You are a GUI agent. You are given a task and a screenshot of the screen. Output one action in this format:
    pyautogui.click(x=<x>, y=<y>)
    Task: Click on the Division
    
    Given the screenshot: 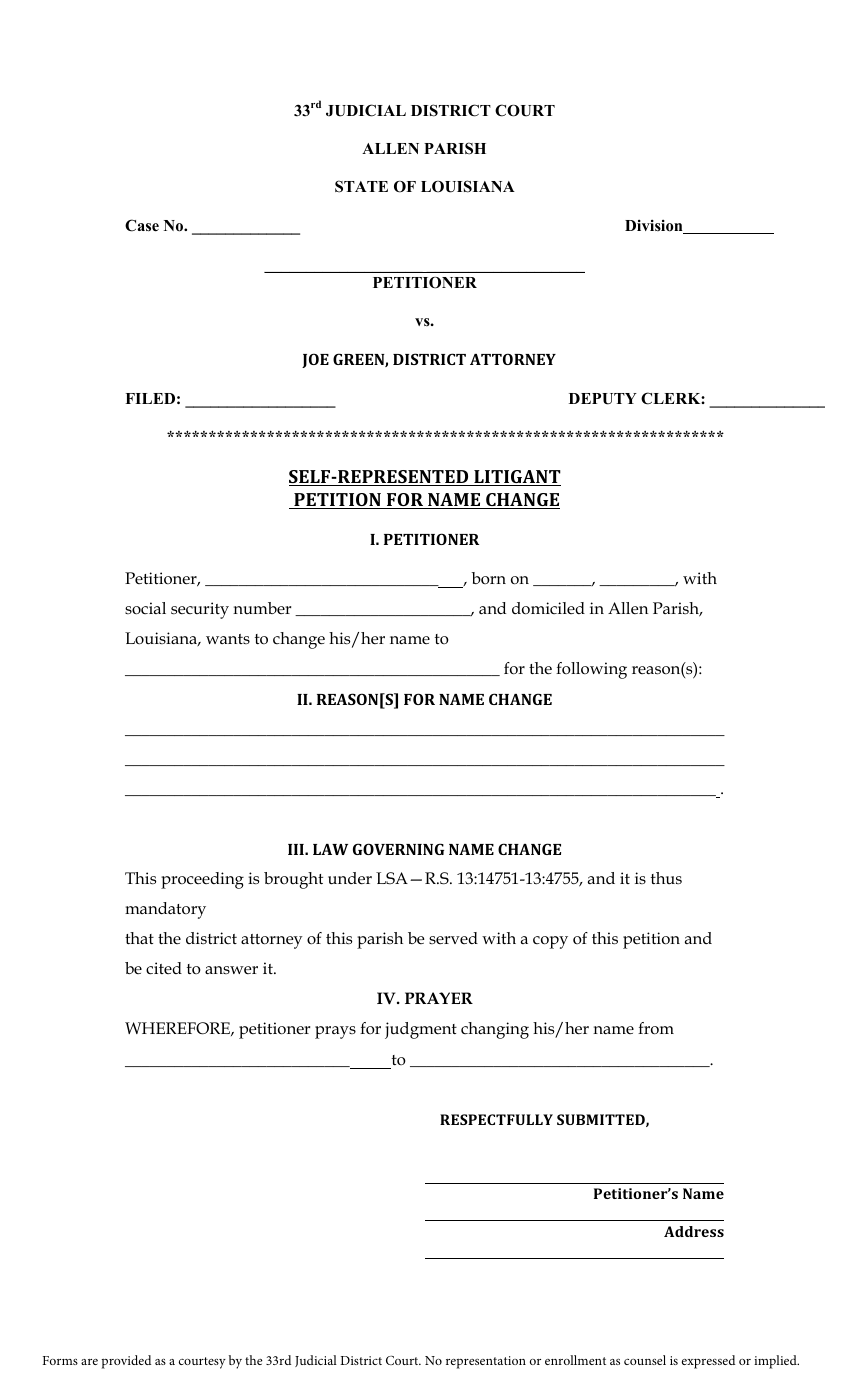 What is the action you would take?
    pyautogui.click(x=655, y=227)
